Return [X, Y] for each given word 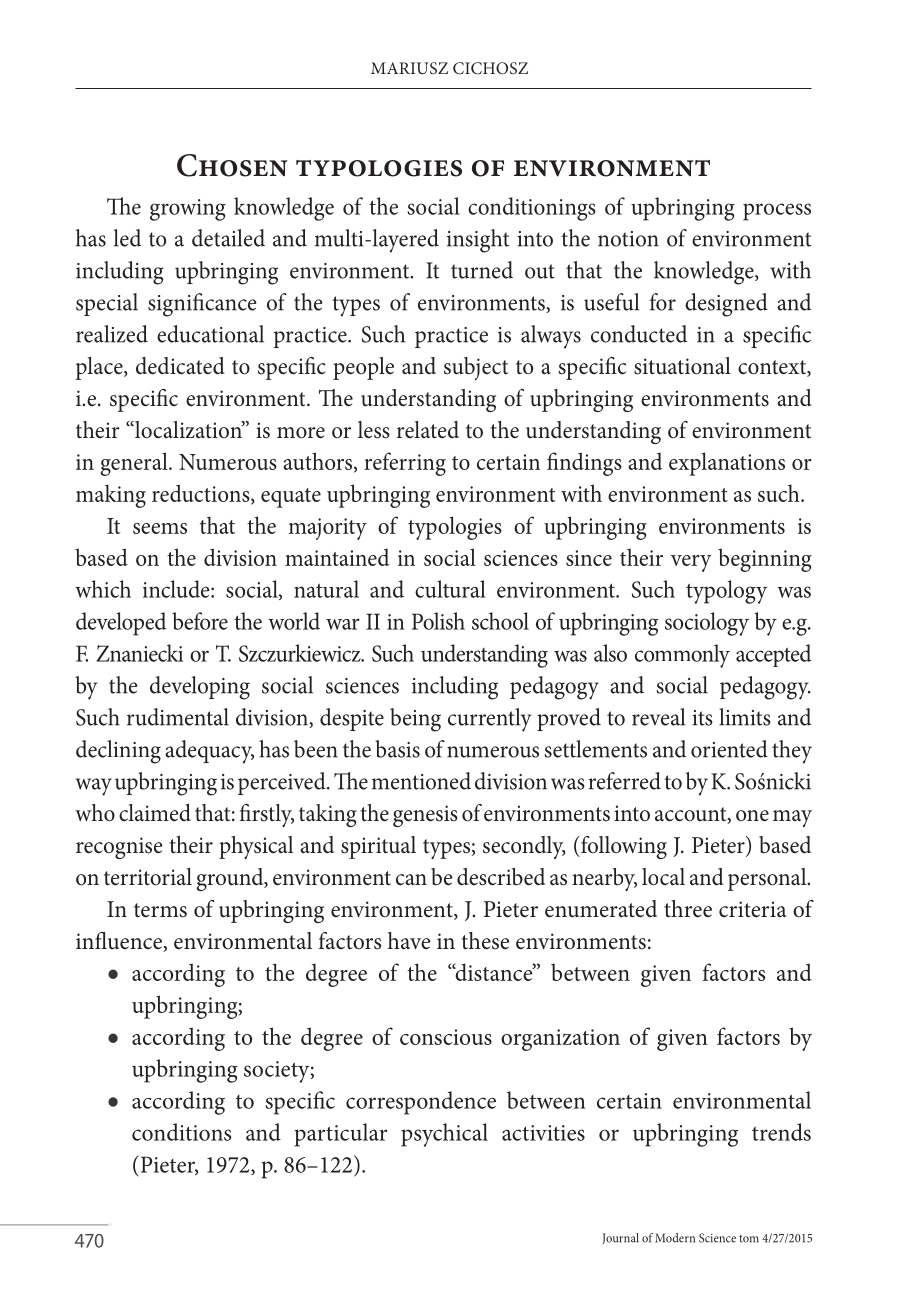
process [777, 212]
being [415, 720]
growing [188, 210]
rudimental [178, 717]
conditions [181, 1132]
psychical [444, 1135]
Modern [675, 1238]
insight [478, 241]
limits [745, 717]
